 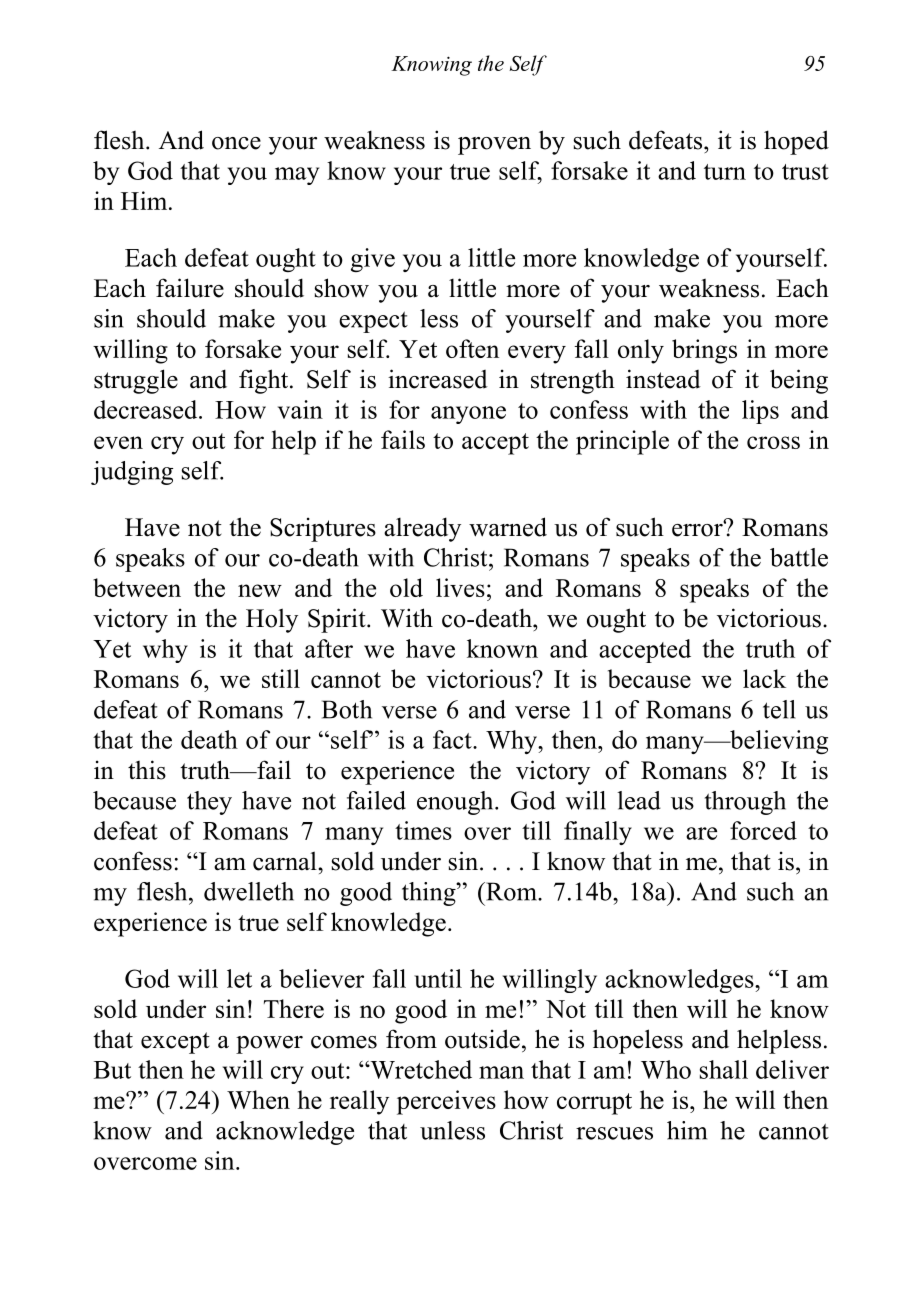 What do you see at coordinates (460, 587) in the document?
I see `lives` at bounding box center [460, 587].
